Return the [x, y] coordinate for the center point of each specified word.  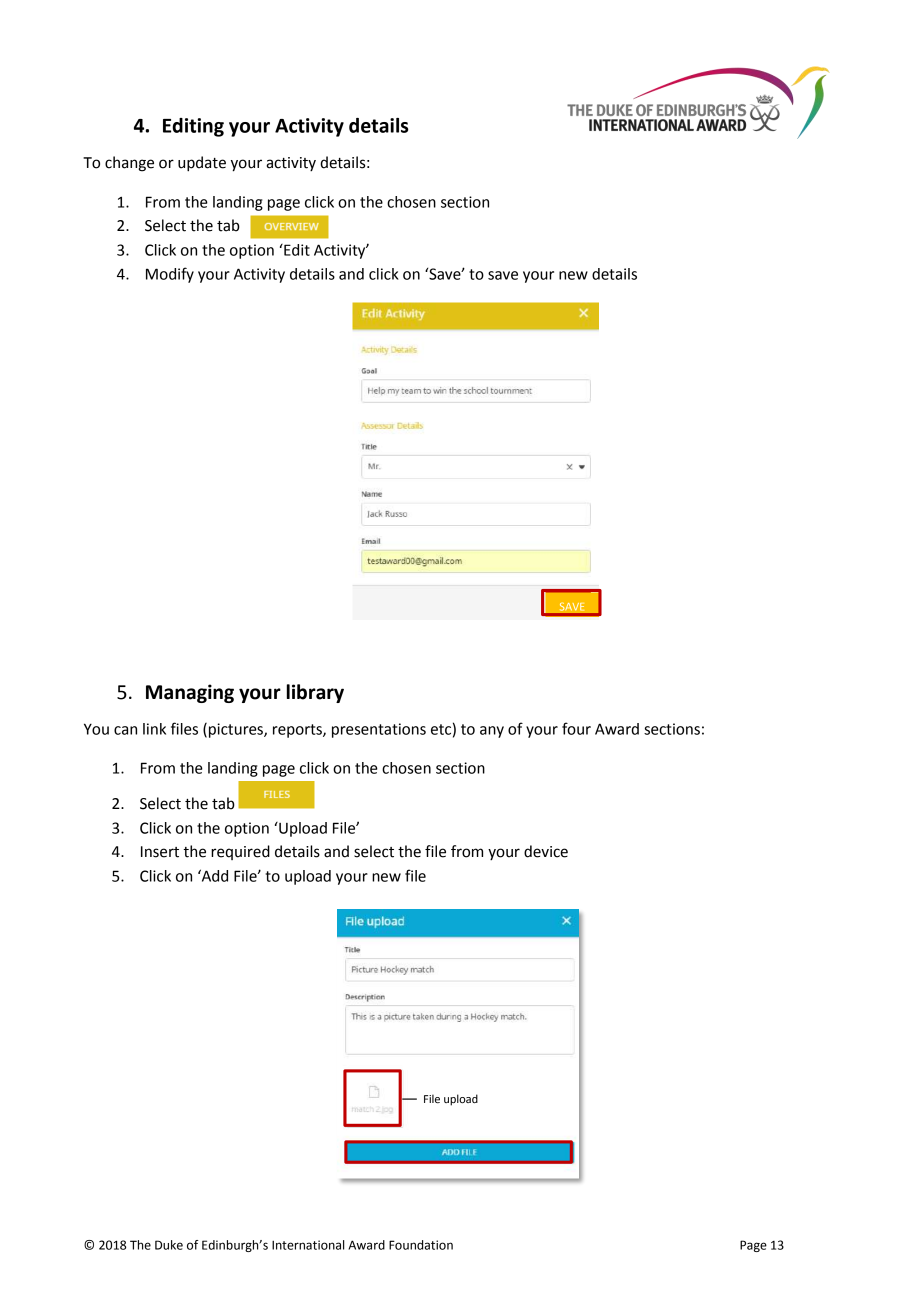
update [202, 164]
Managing [190, 693]
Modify [170, 275]
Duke [169, 1245]
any [492, 732]
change [129, 164]
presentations [379, 730]
